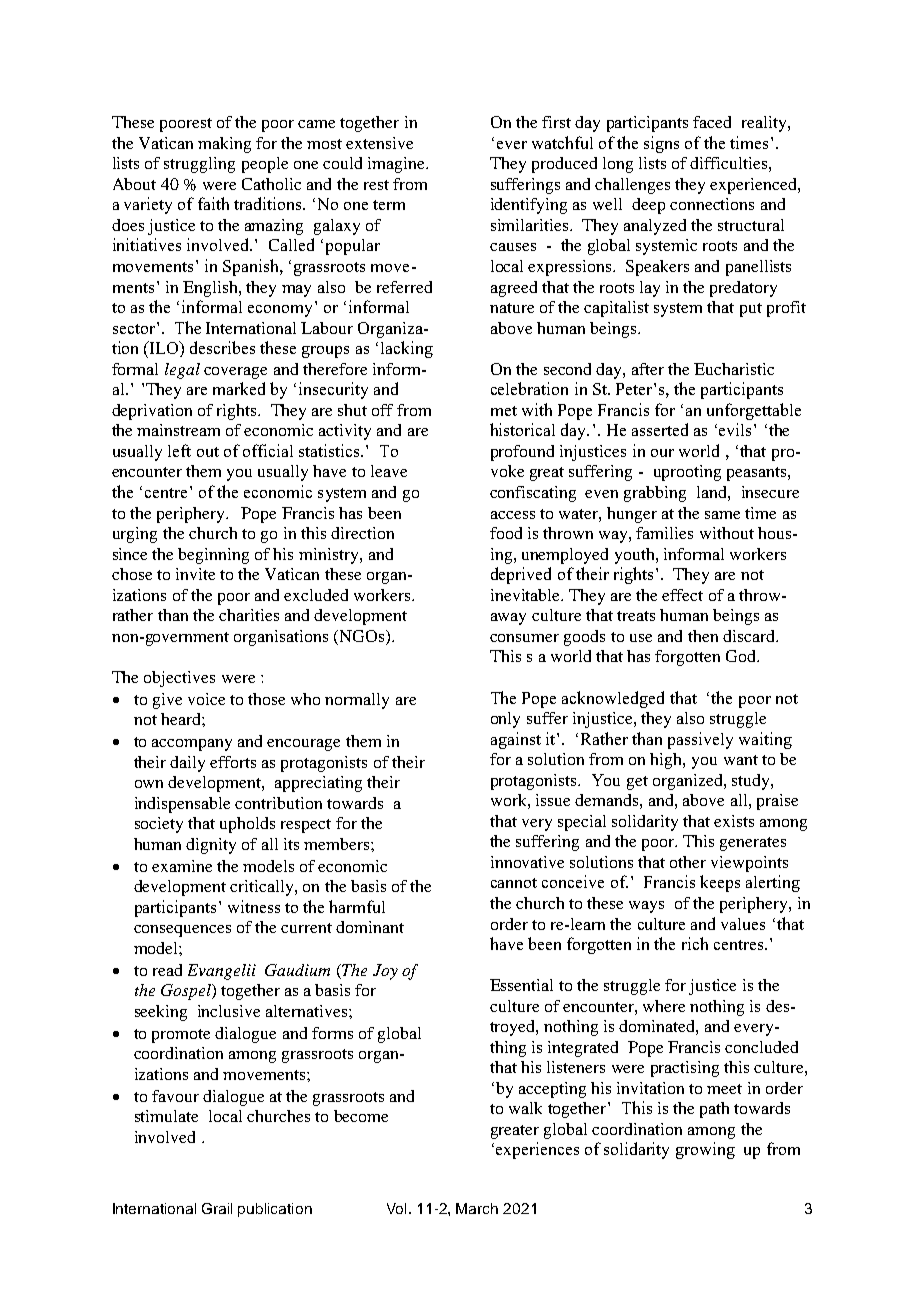 The width and height of the screenshot is (924, 1308). What do you see at coordinates (397, 165) in the screenshot?
I see `imagine` at bounding box center [397, 165].
